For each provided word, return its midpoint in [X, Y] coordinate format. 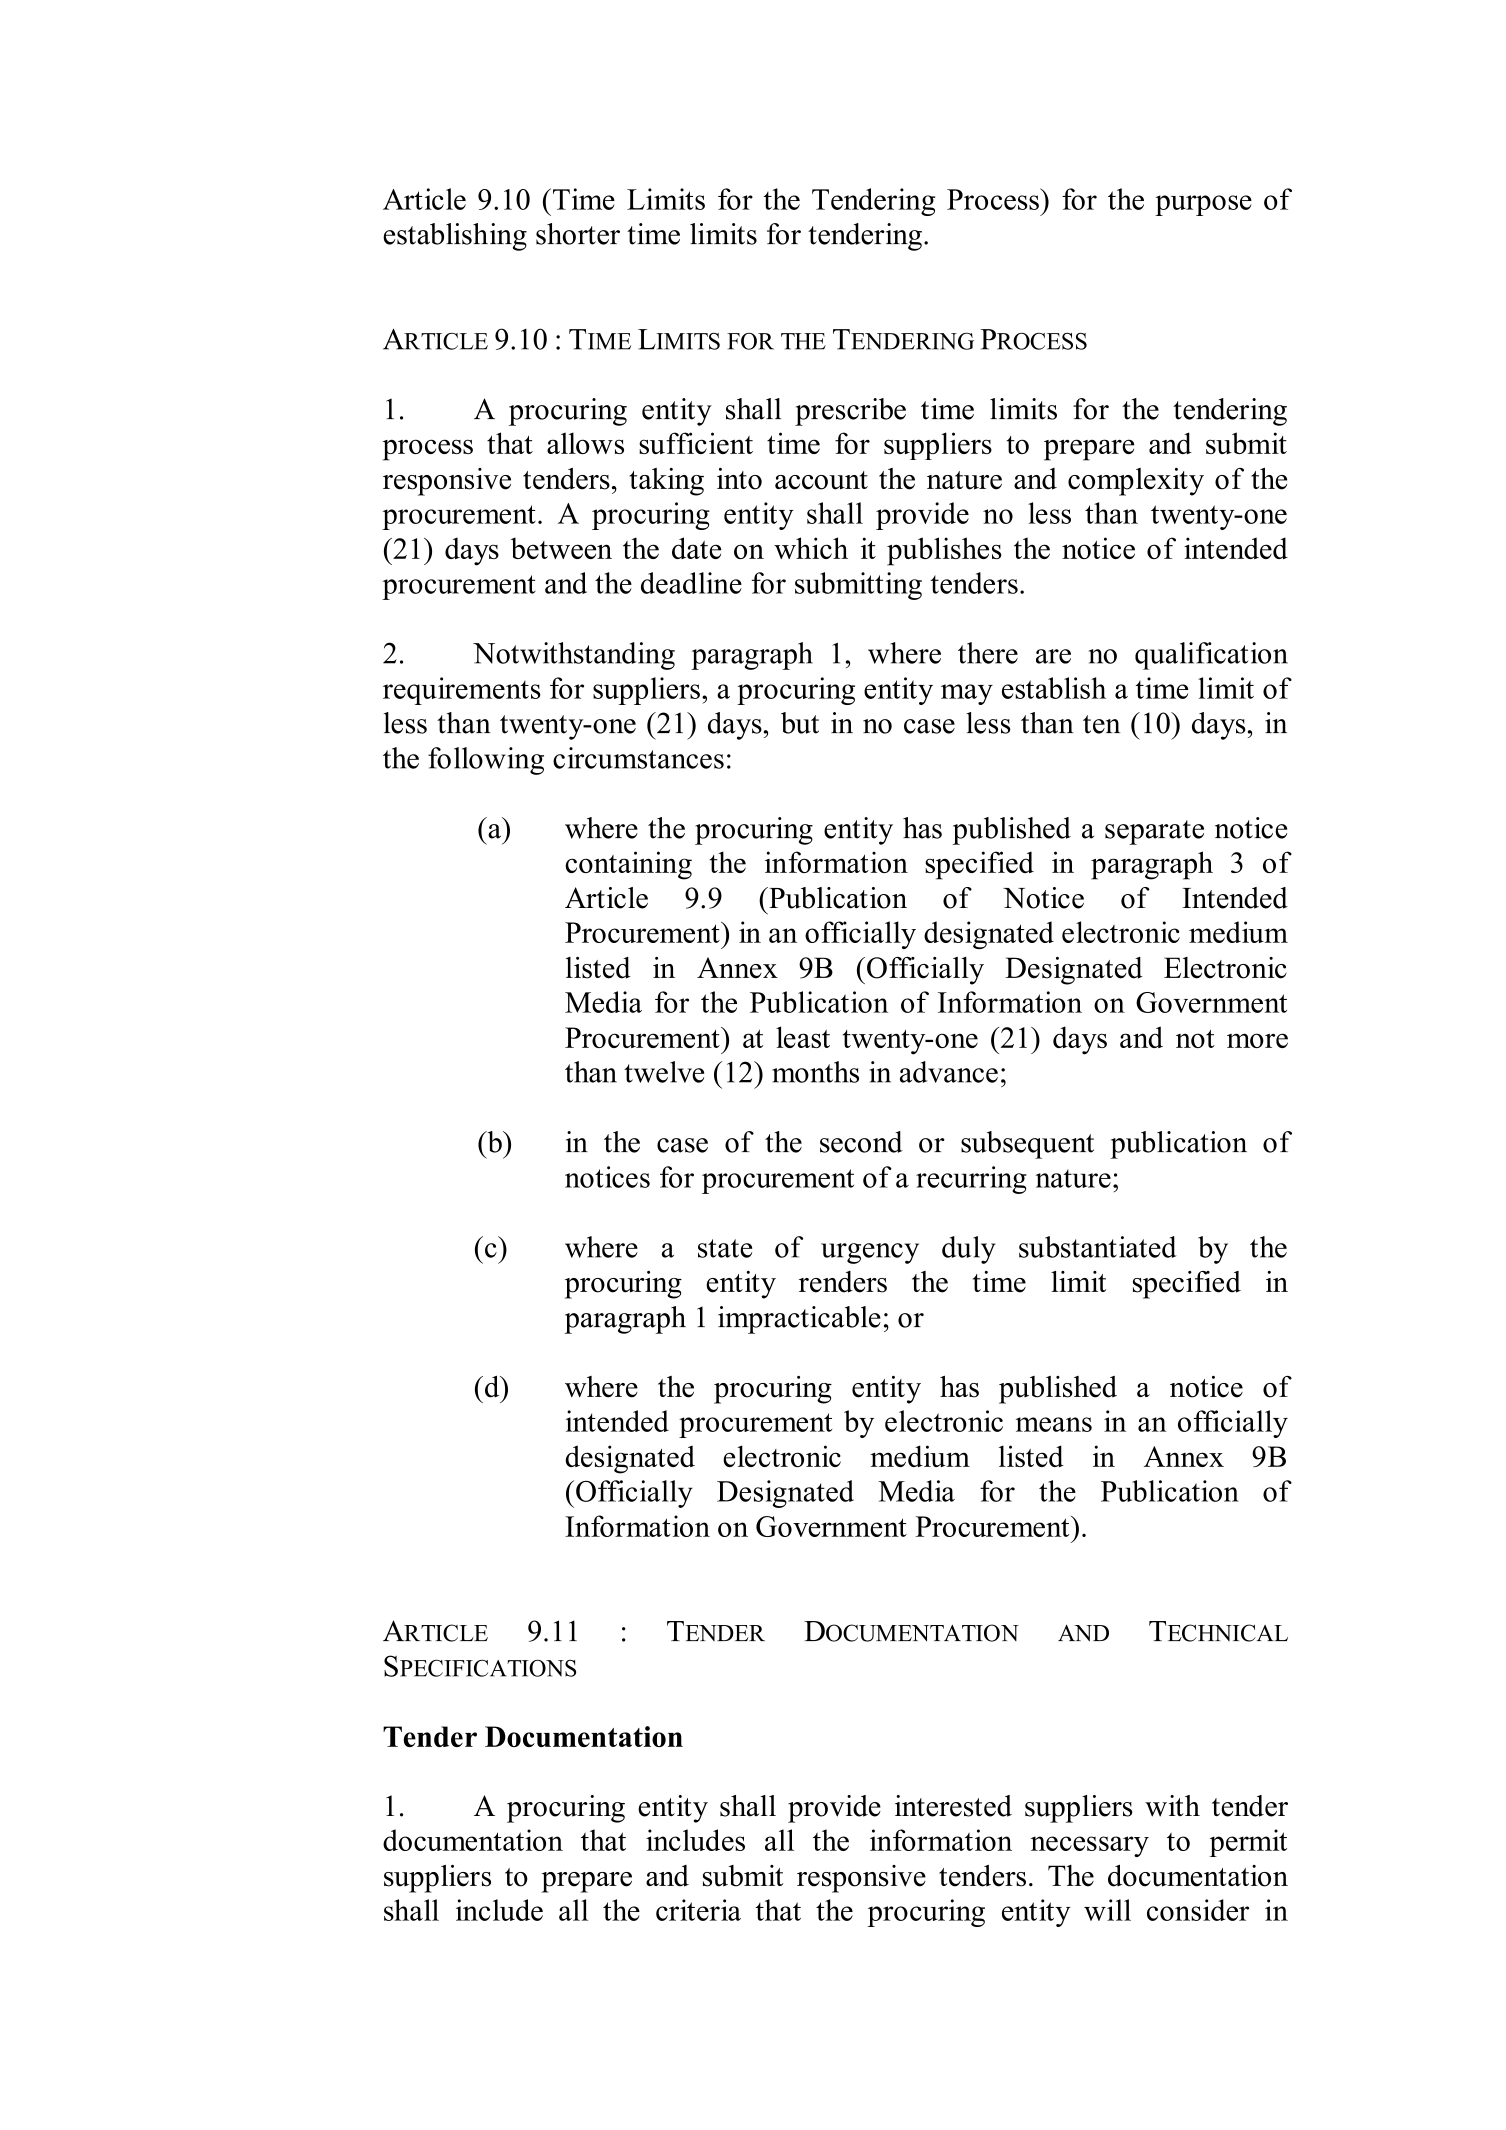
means [1054, 1424]
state [725, 1248]
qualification [1211, 656]
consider [1198, 1910]
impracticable [799, 1320]
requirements [462, 691]
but [800, 723]
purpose [1203, 205]
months [815, 1072]
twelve [664, 1072]
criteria [698, 1910]
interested [953, 1806]
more [1257, 1040]
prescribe [850, 412]
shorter [578, 234]
